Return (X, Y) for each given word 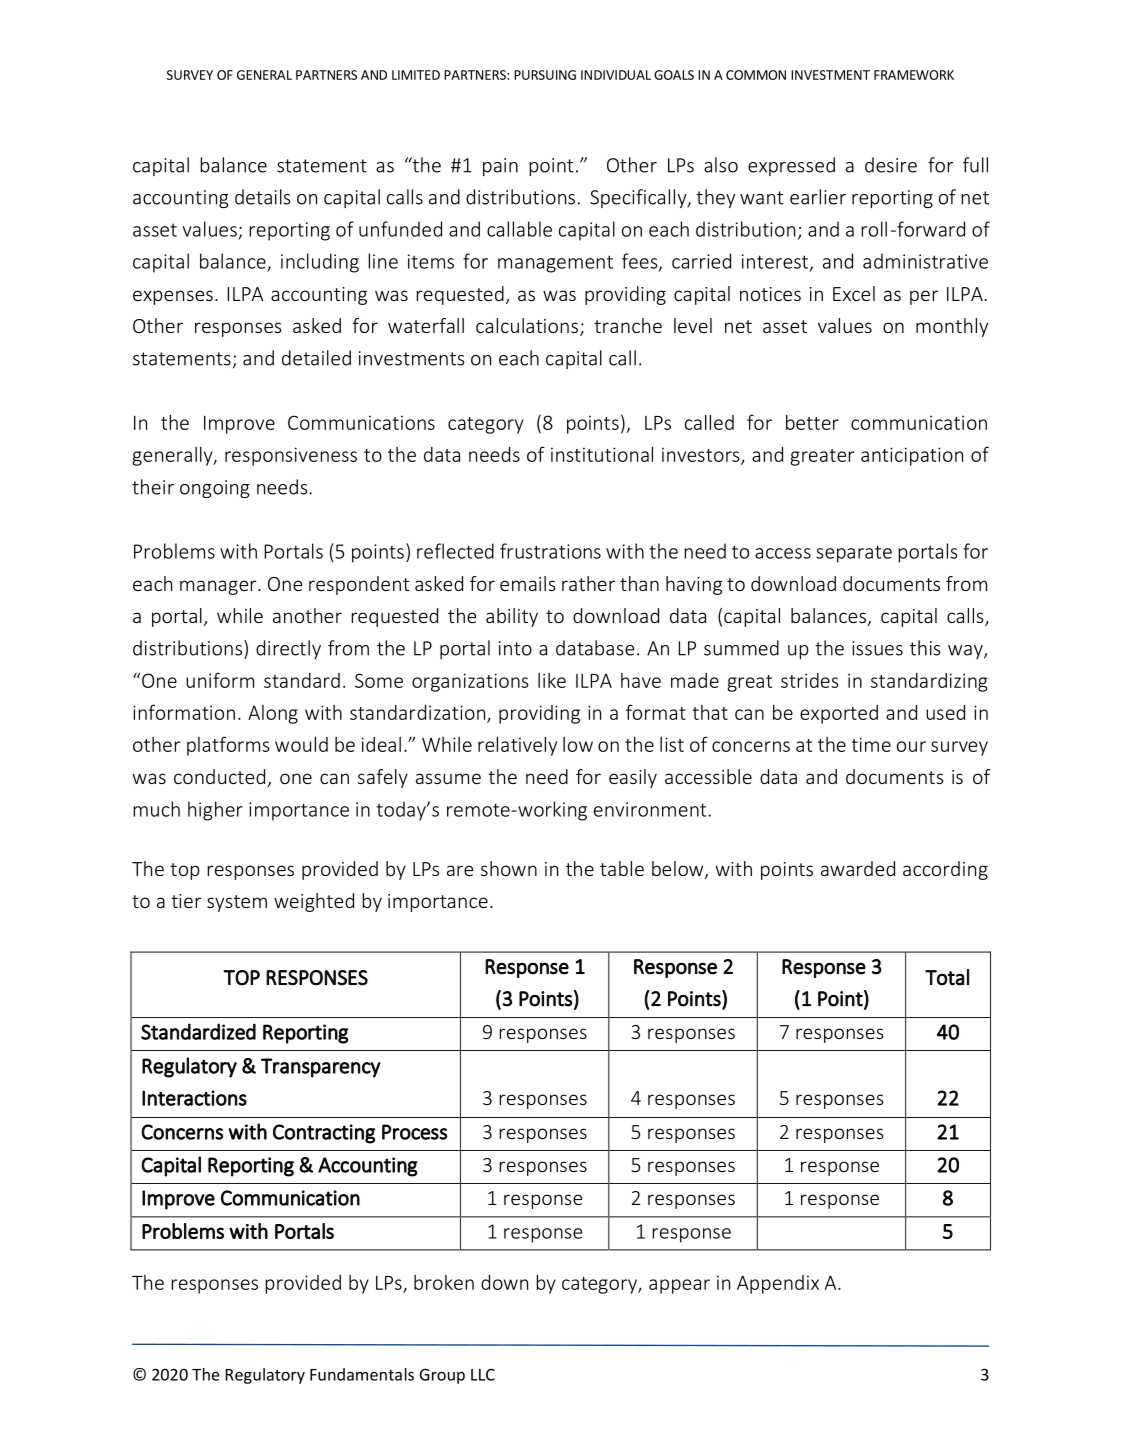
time (871, 744)
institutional (602, 454)
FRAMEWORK (914, 75)
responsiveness (291, 456)
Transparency (321, 1068)
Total (947, 977)
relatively (517, 746)
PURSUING (545, 75)
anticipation (912, 456)
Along (273, 714)
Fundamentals (362, 1374)
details (263, 197)
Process (414, 1132)
